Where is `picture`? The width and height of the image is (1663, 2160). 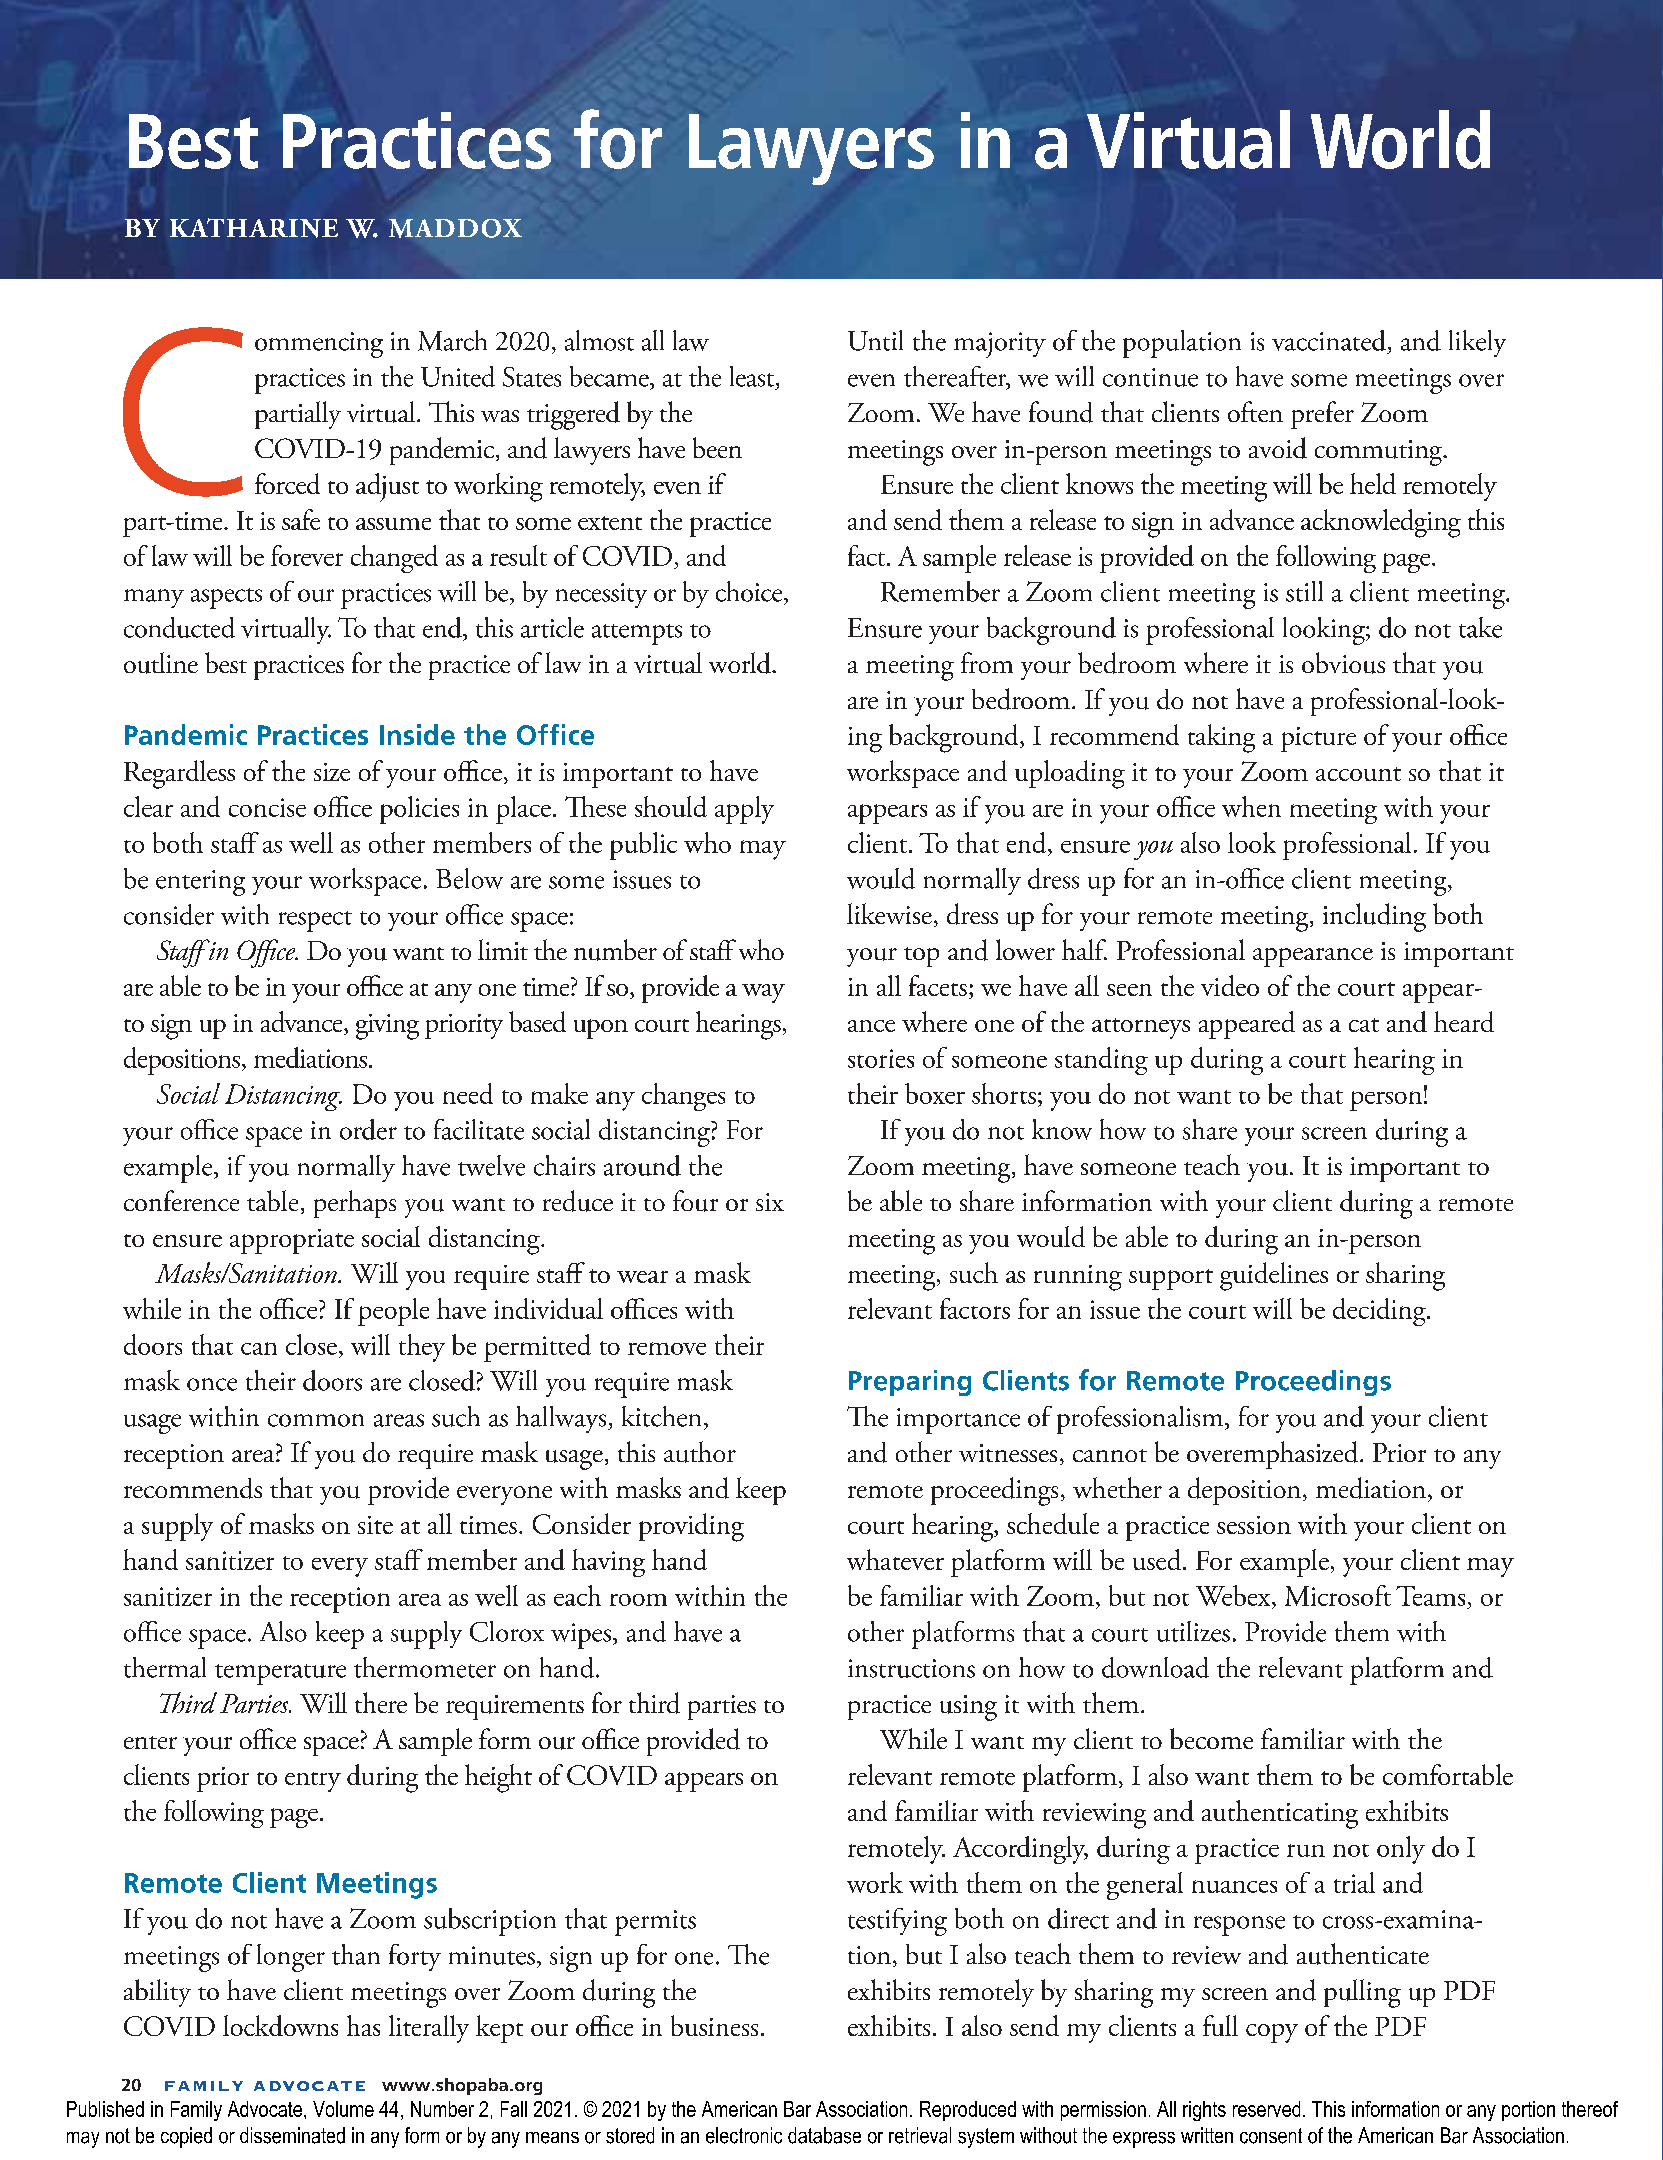 picture is located at coordinates (1318, 739).
